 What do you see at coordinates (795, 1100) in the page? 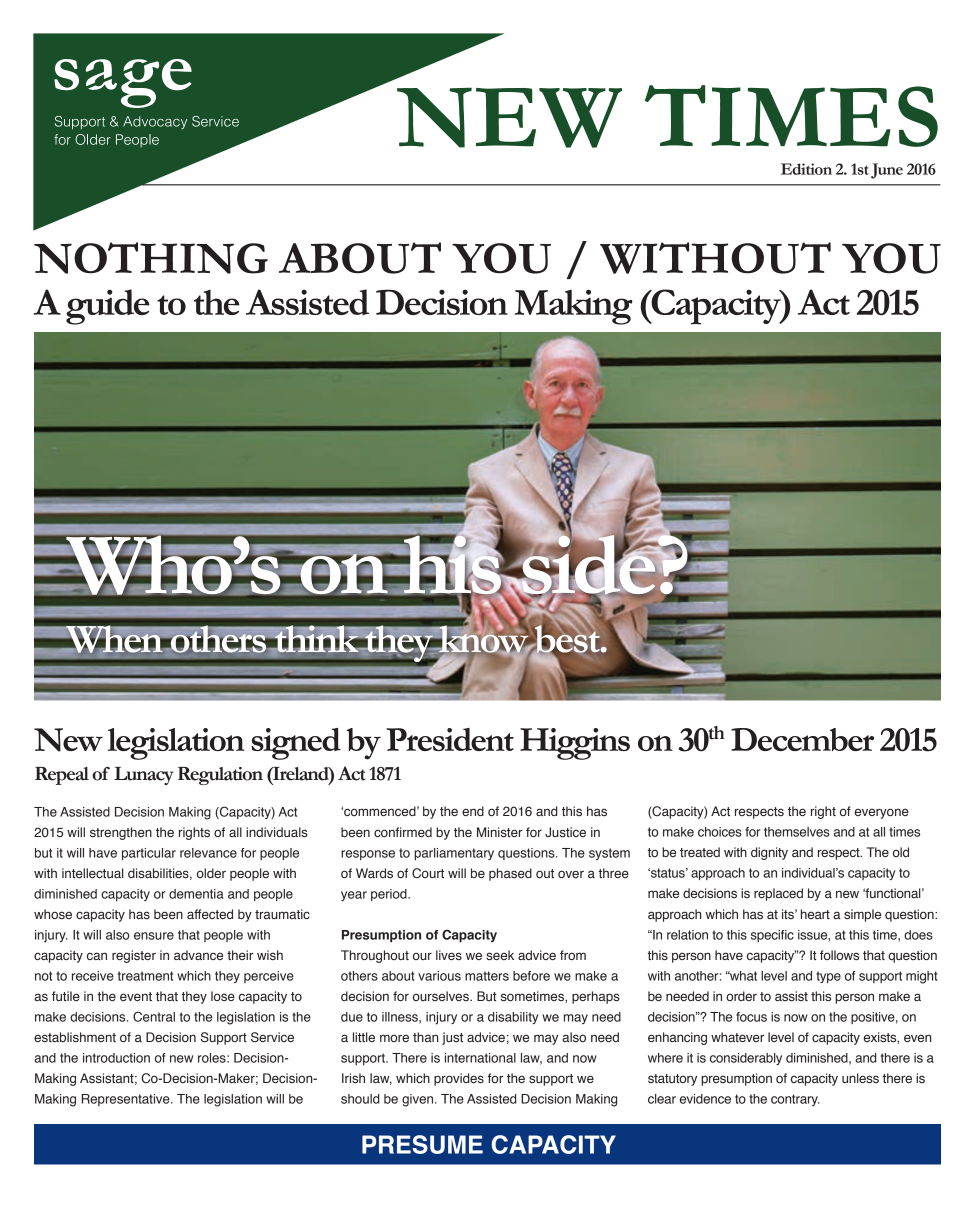
I see `contrary` at bounding box center [795, 1100].
